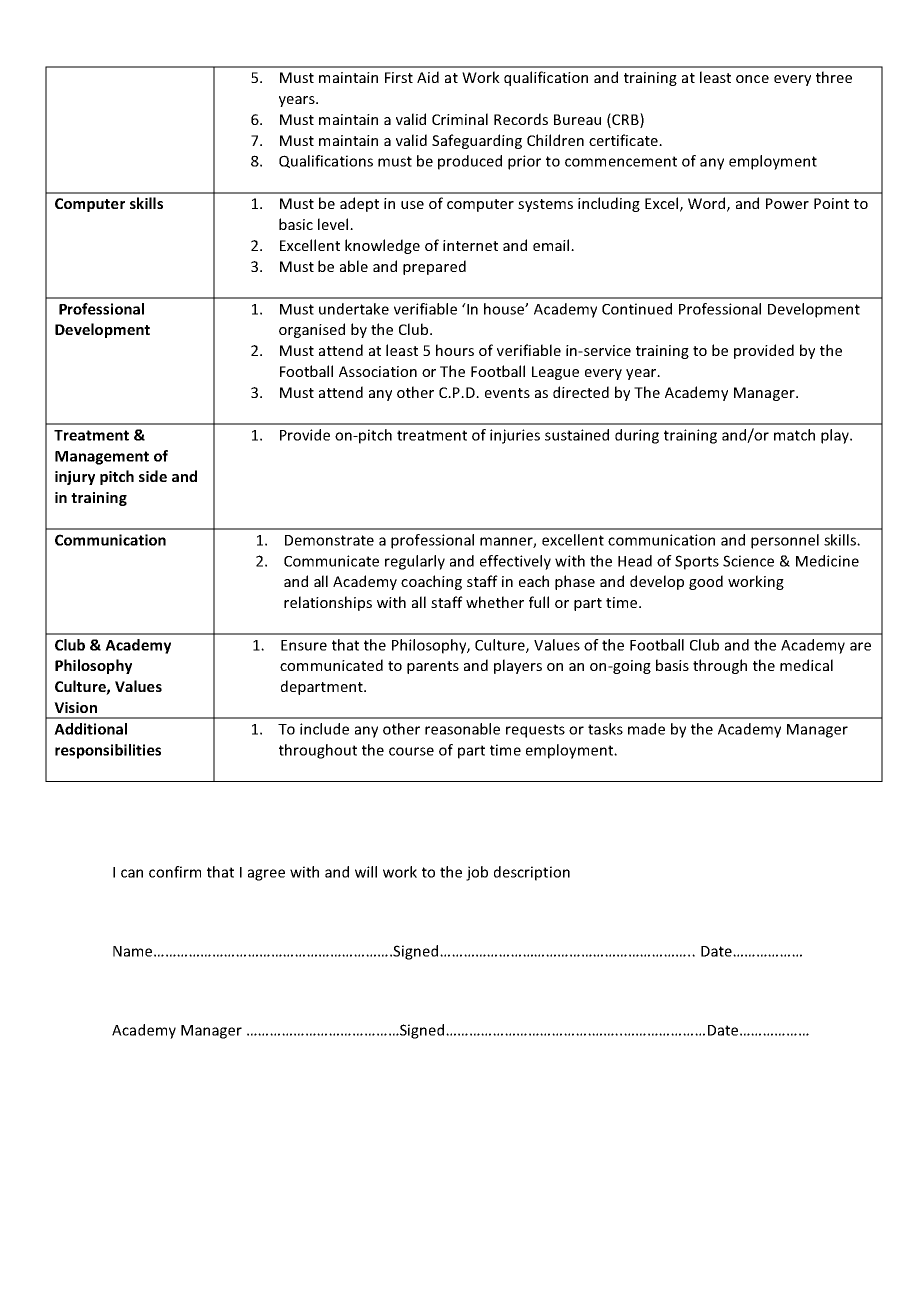  I want to click on Ensure, so click(304, 645).
